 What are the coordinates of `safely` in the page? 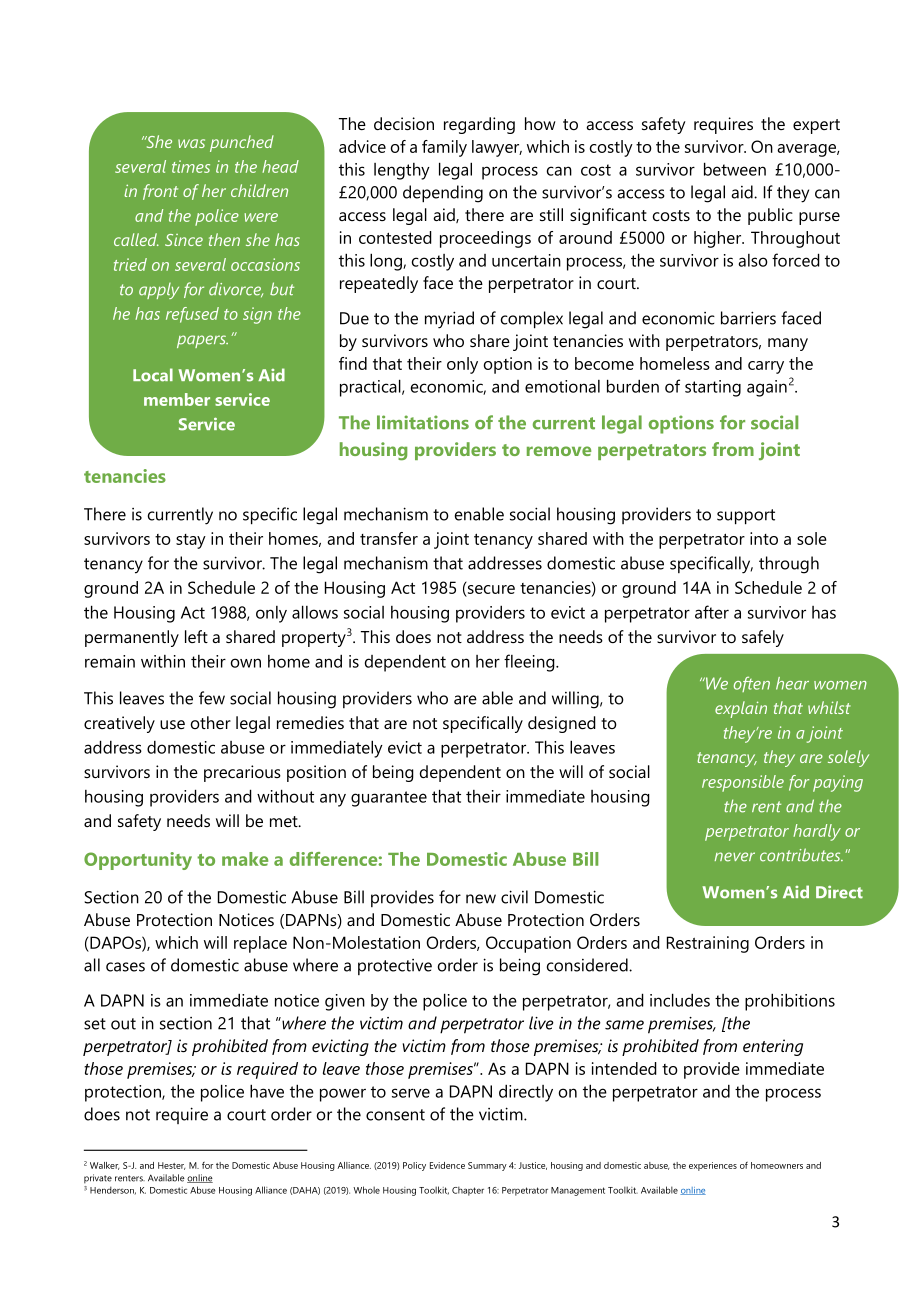 It's located at (763, 638).
